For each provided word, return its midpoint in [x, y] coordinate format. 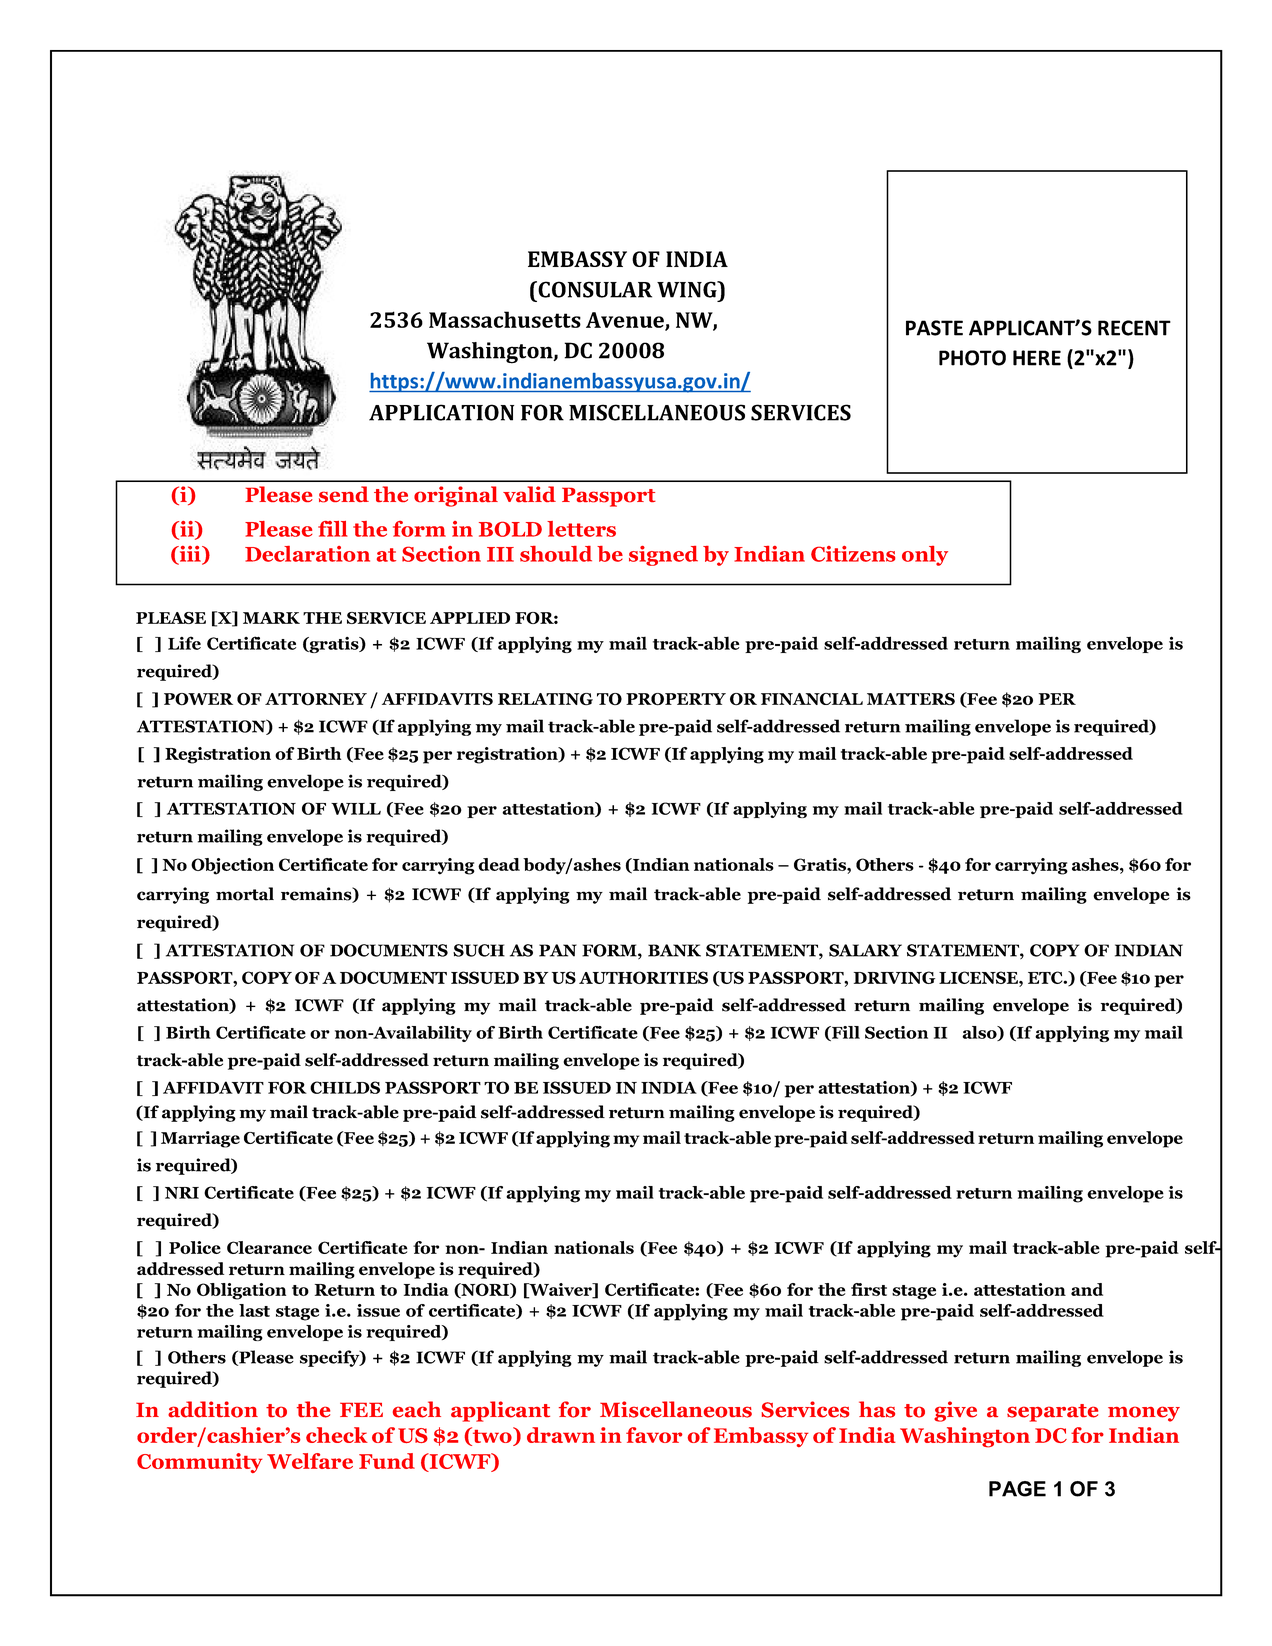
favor [654, 1435]
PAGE [1017, 1489]
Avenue [626, 321]
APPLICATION [441, 412]
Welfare [310, 1461]
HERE [1037, 358]
